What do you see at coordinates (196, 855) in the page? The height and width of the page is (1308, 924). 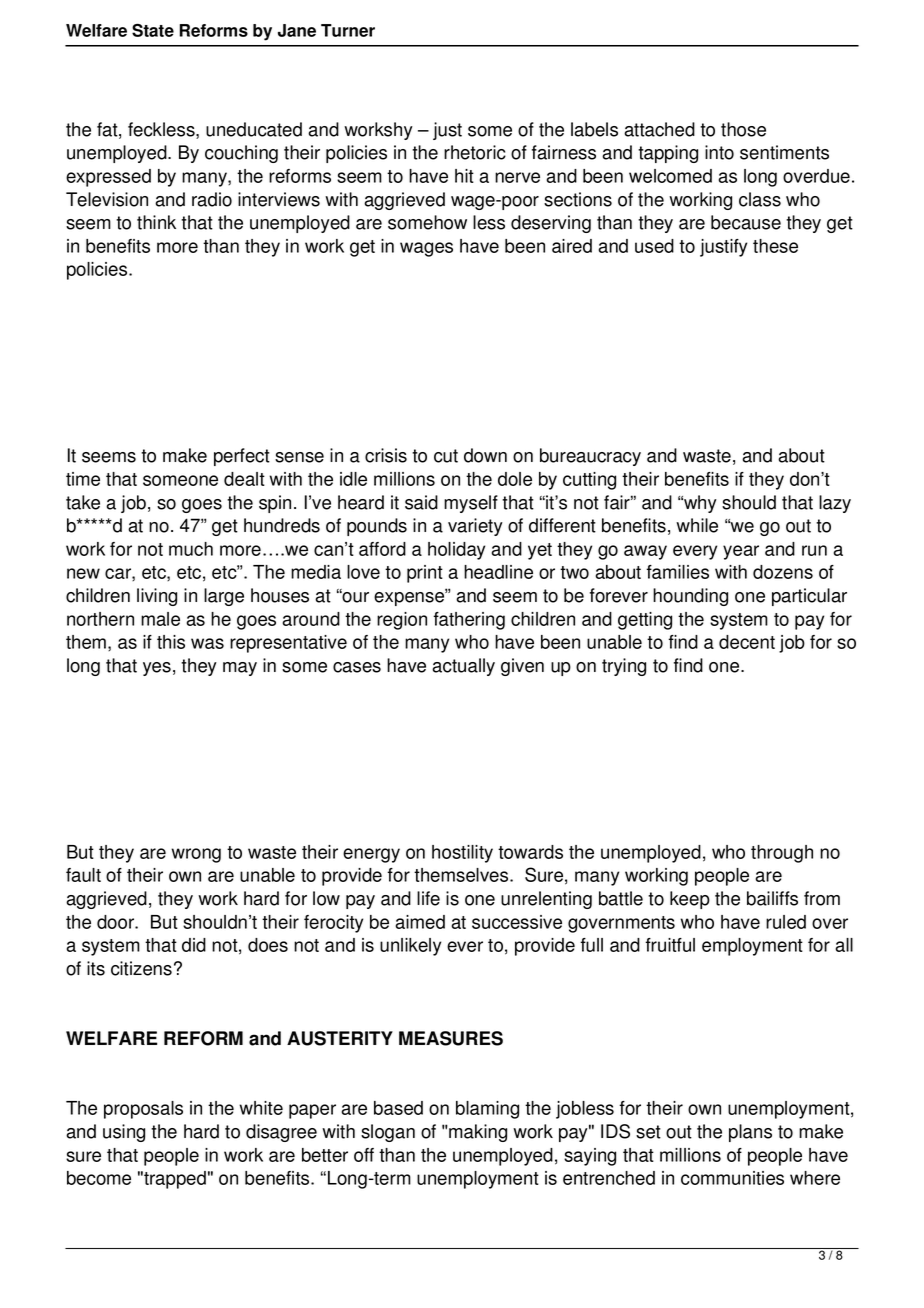 I see `wrong` at bounding box center [196, 855].
